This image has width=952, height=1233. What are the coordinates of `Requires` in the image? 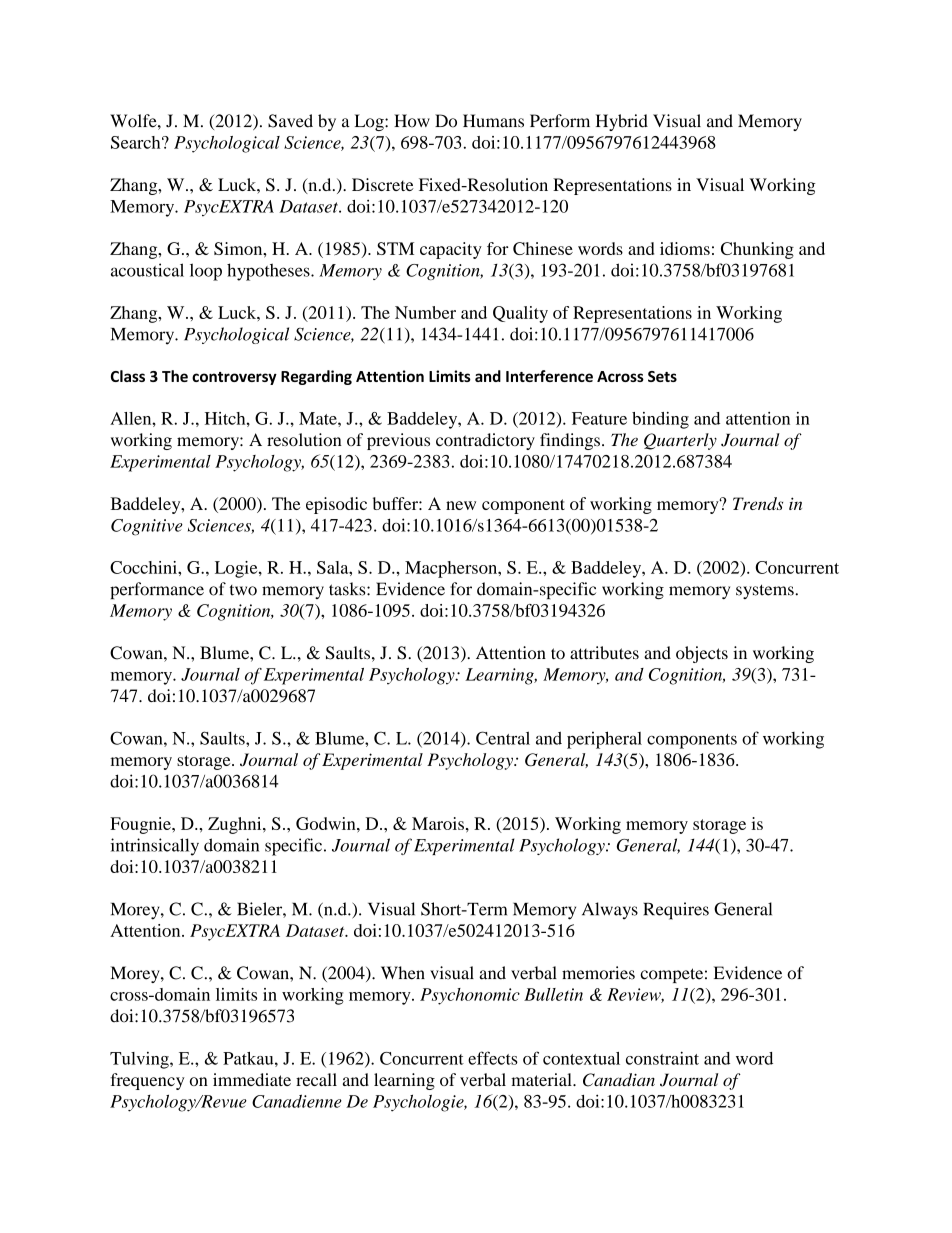 It's located at (676, 911).
